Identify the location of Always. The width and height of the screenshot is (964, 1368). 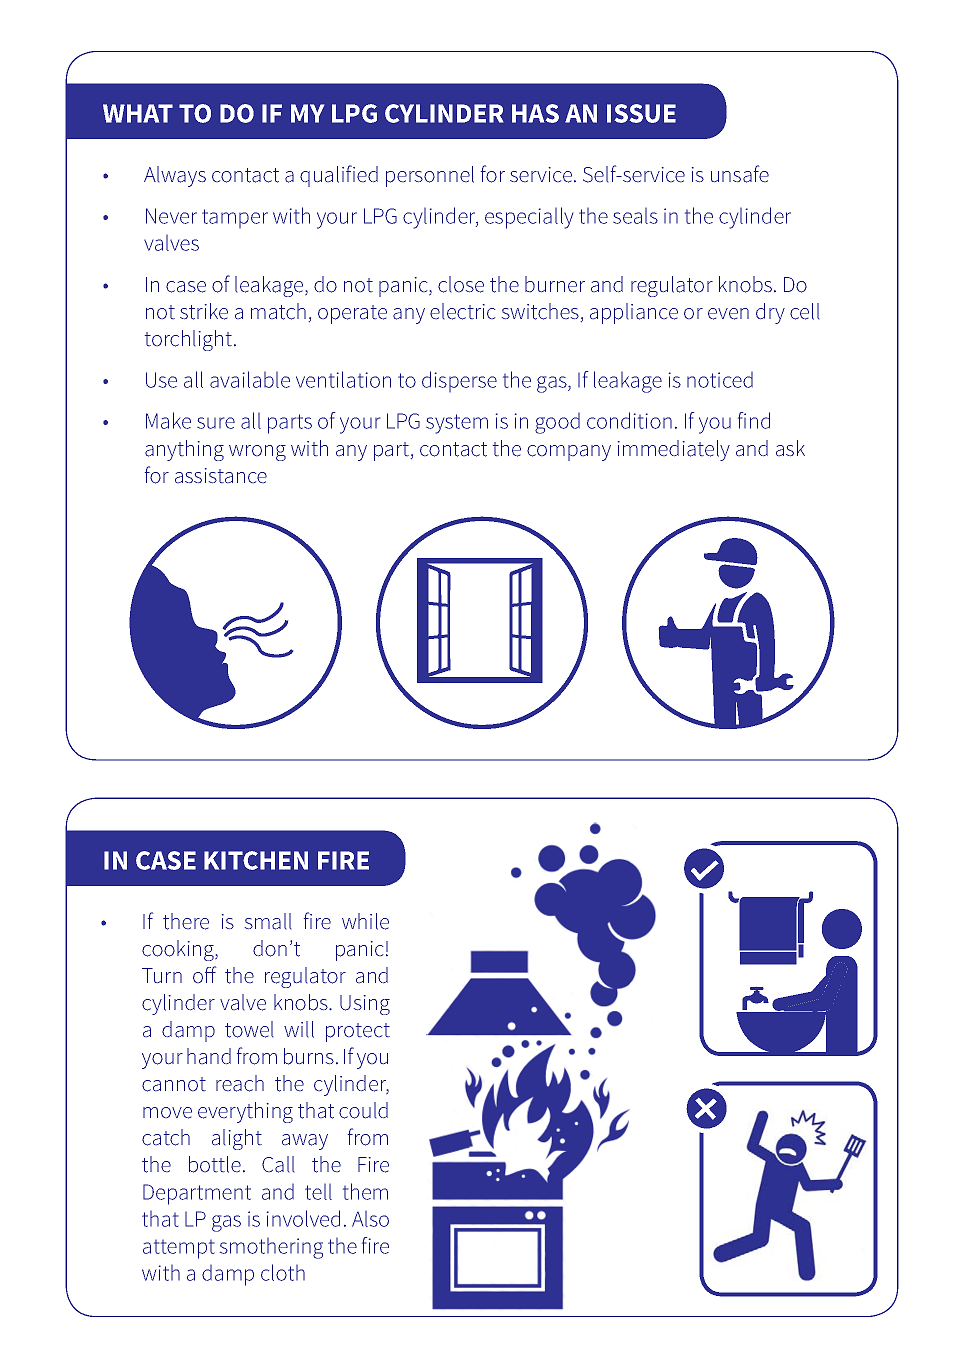
(175, 176).
